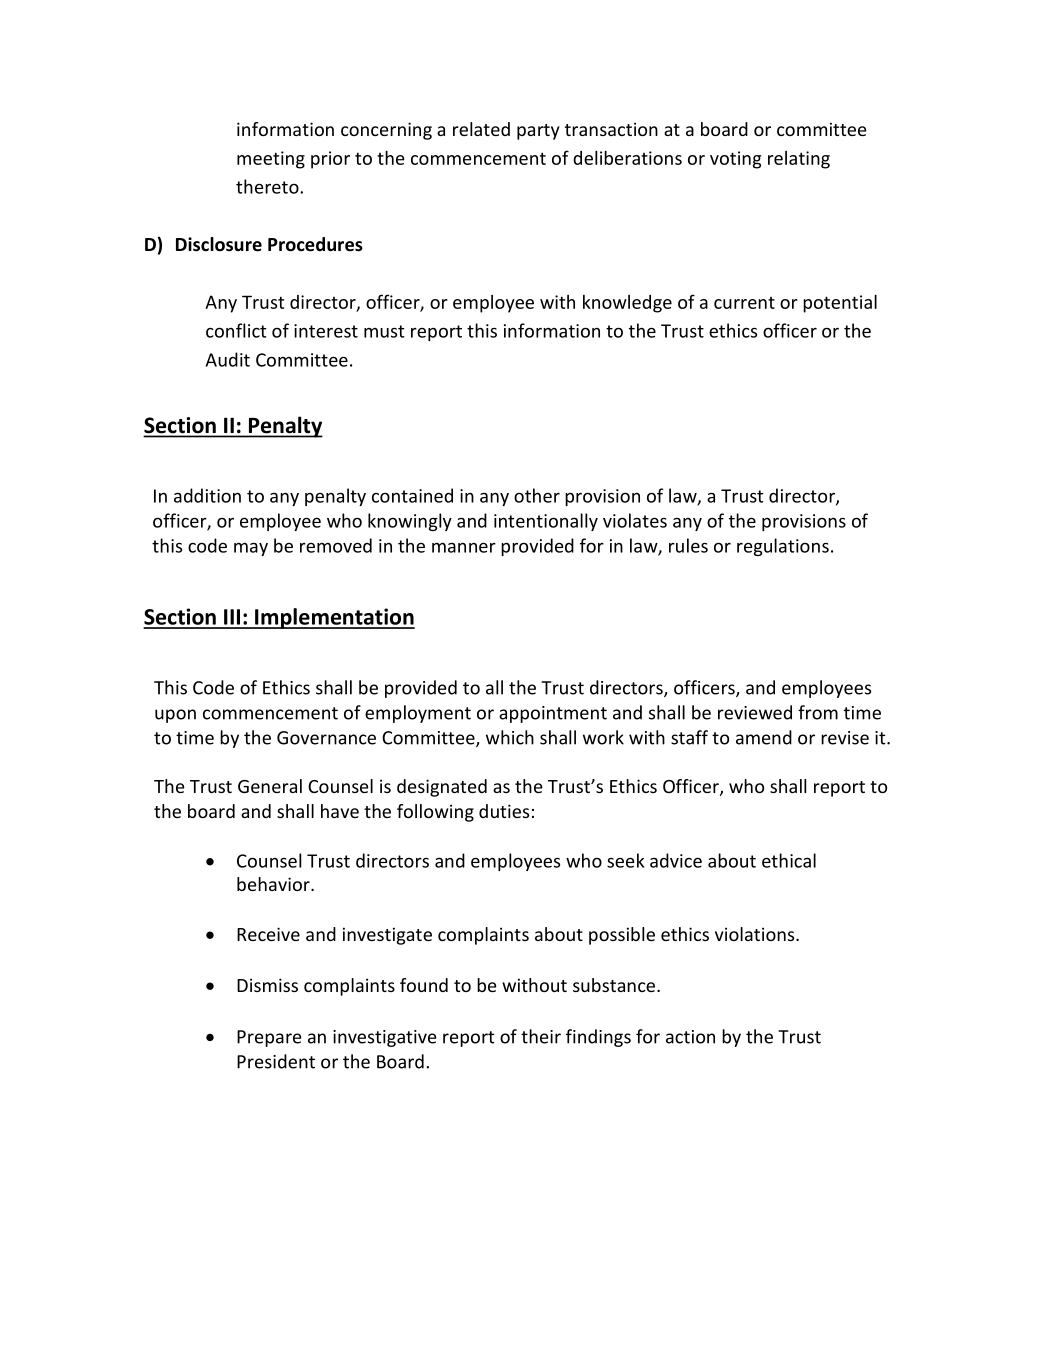 This screenshot has height=1355, width=1047. I want to click on violations, so click(756, 934).
